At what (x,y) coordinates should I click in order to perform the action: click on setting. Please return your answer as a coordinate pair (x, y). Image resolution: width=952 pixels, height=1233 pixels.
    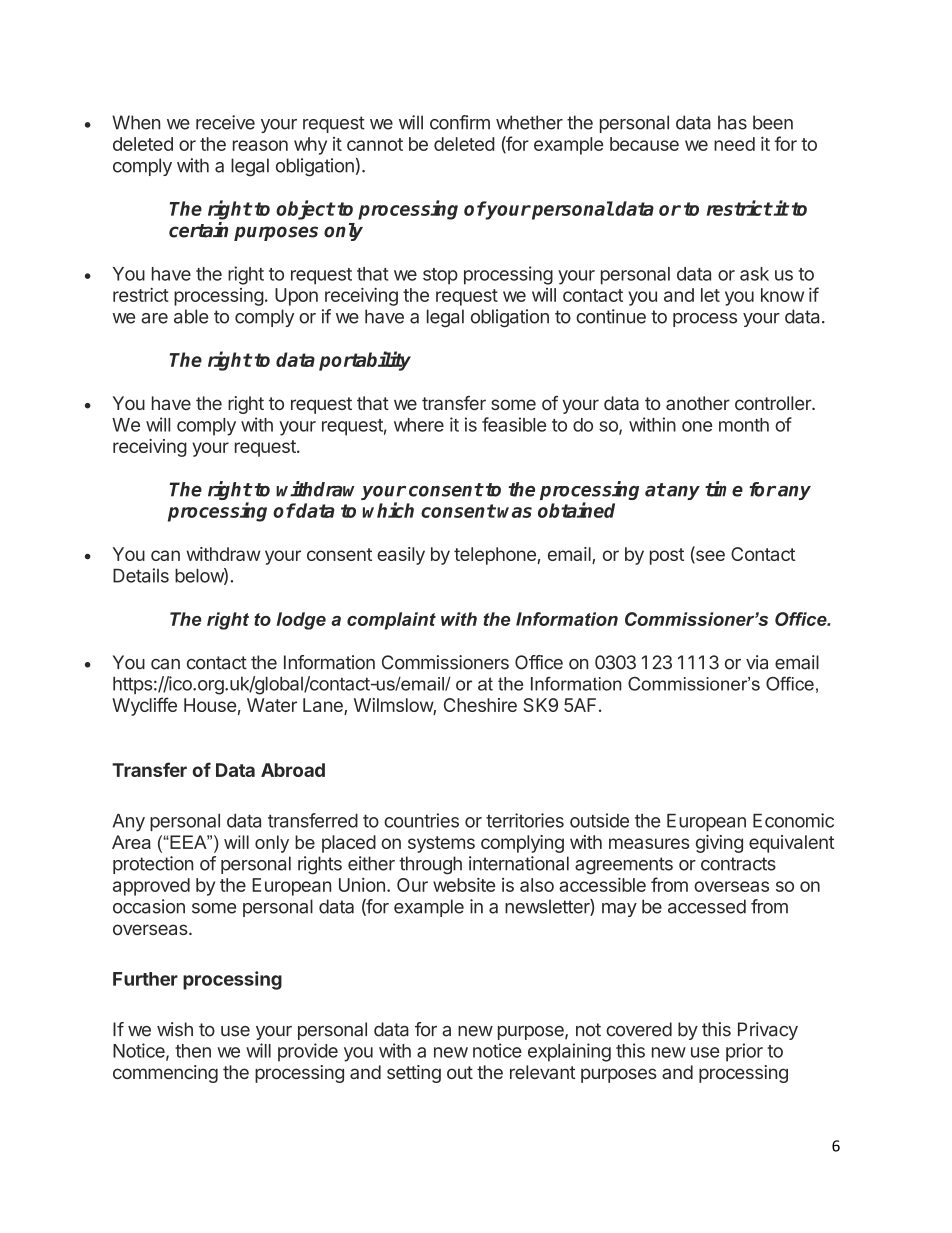
    Looking at the image, I should click on (414, 1074).
